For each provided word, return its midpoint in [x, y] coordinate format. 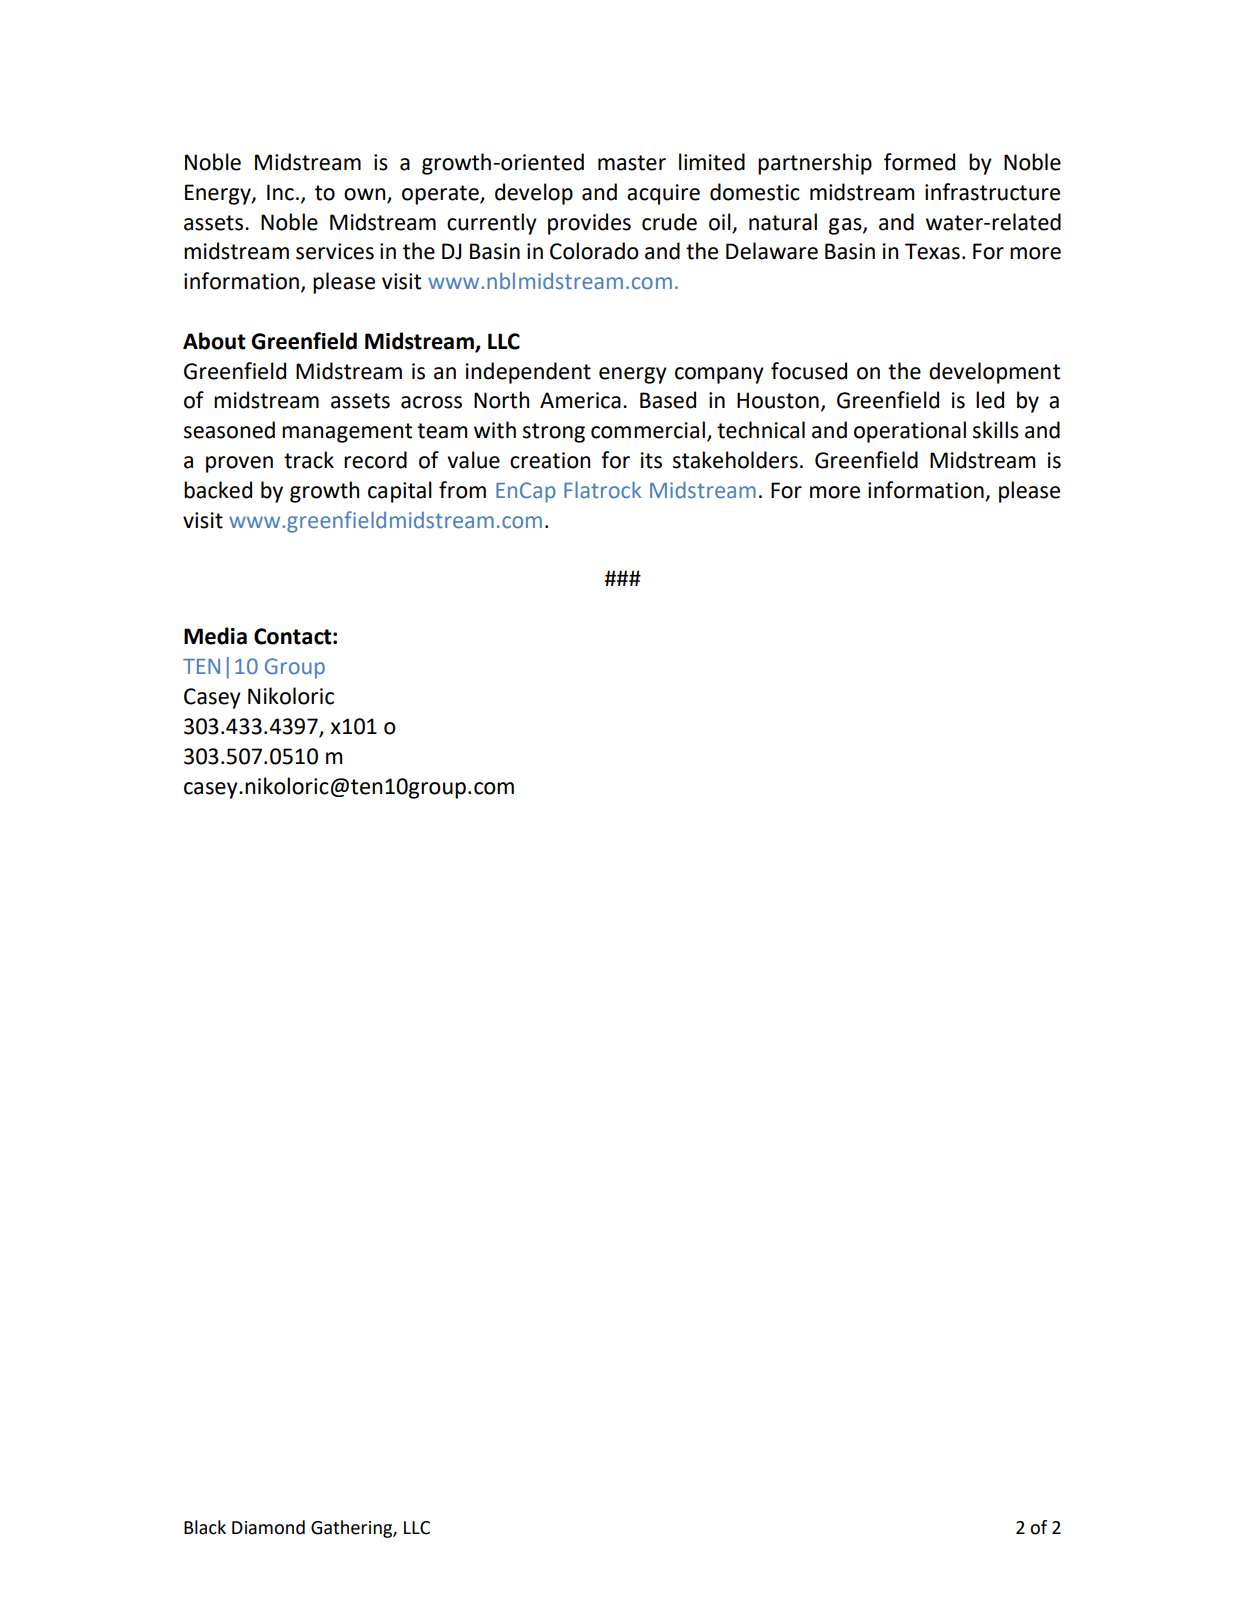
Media [215, 636]
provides [589, 224]
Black [205, 1527]
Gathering [352, 1529]
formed [919, 162]
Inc [280, 192]
